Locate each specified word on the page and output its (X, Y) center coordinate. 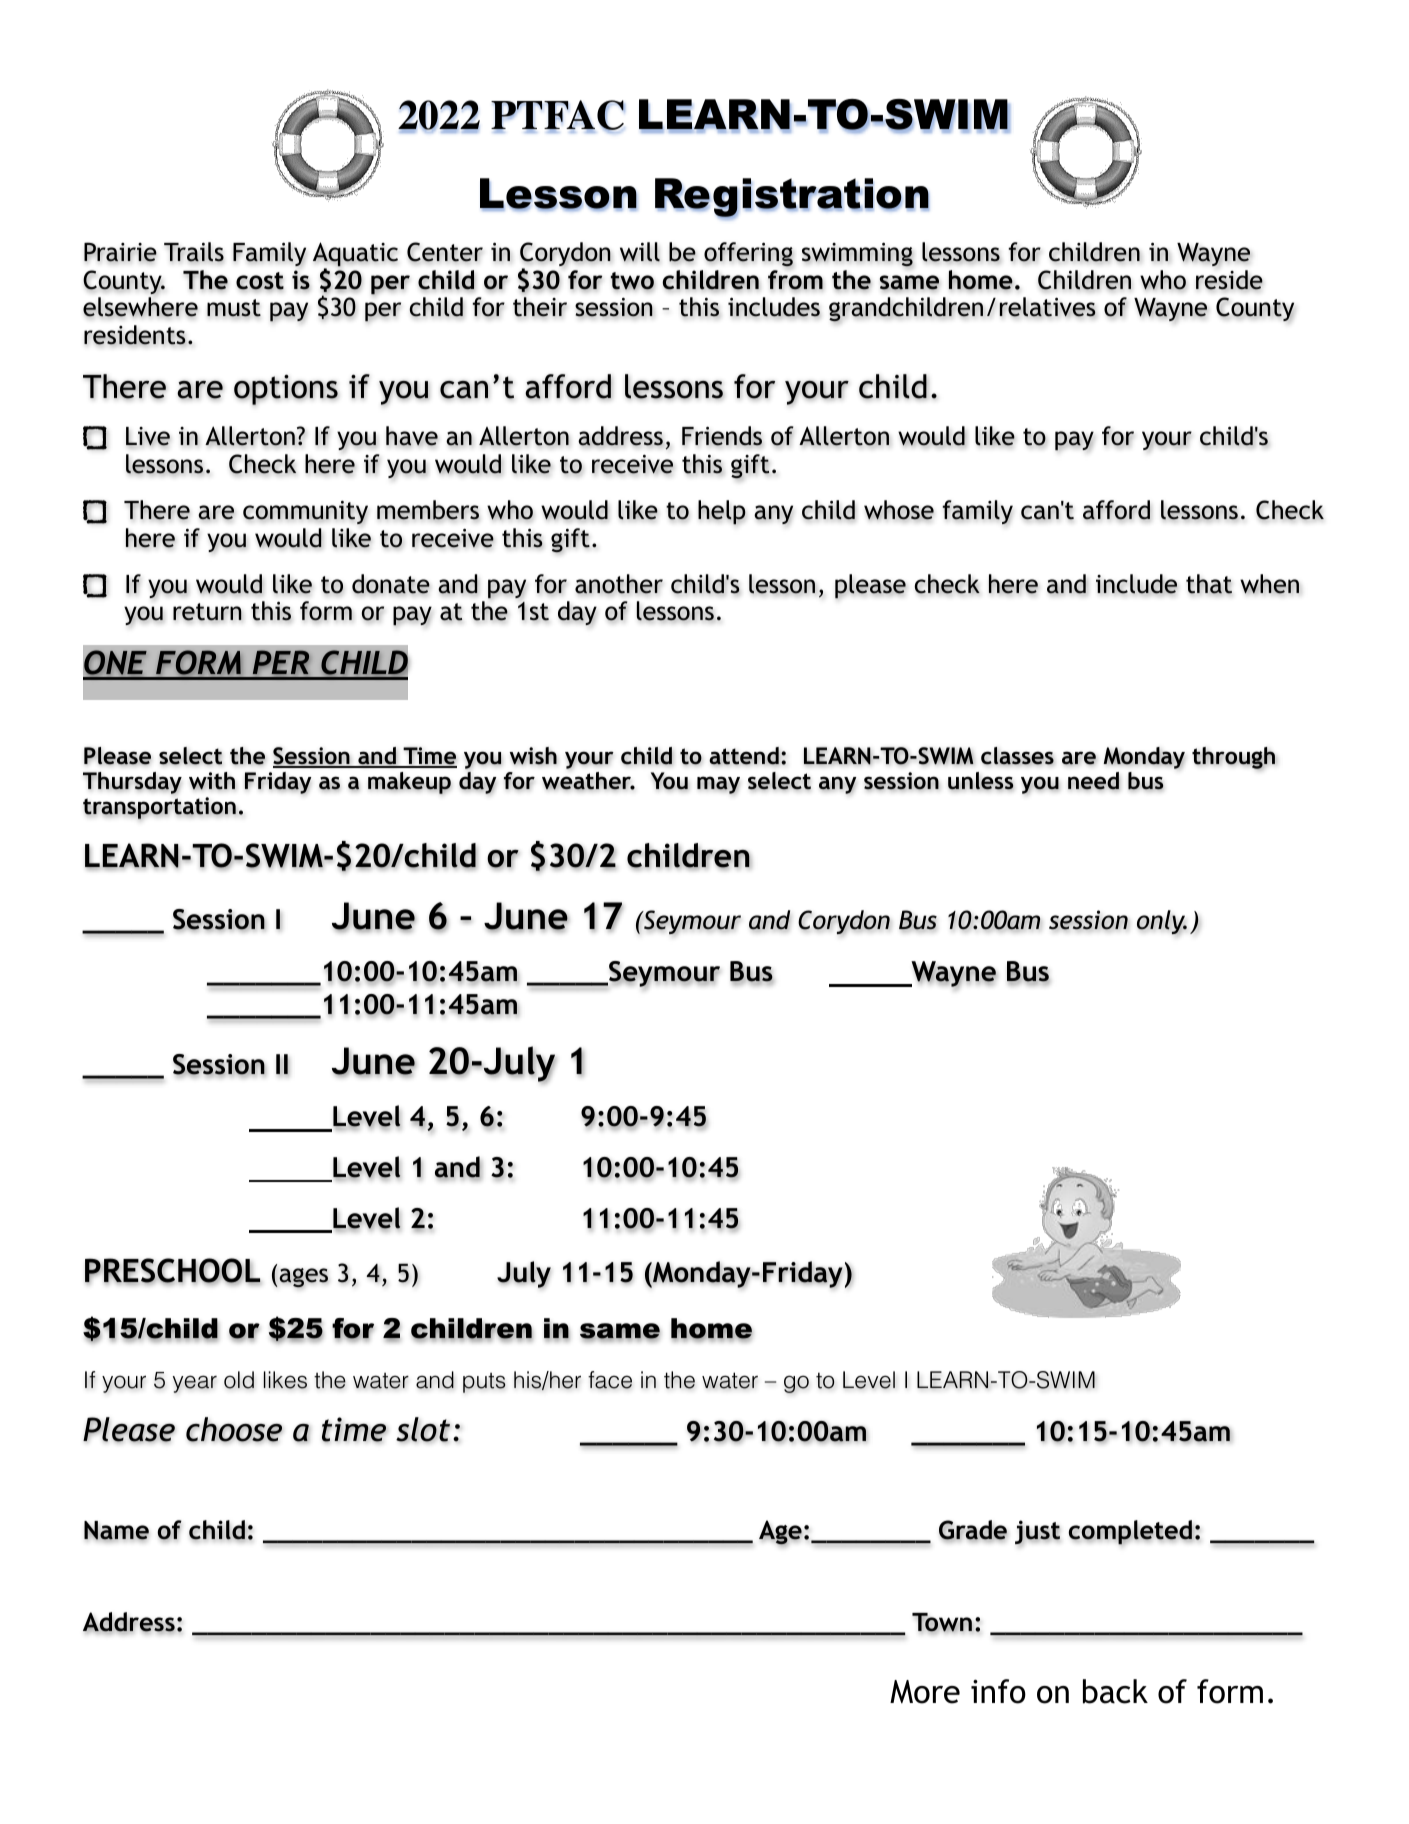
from (795, 280)
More (925, 1692)
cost (260, 281)
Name (116, 1531)
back (1115, 1691)
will (640, 252)
